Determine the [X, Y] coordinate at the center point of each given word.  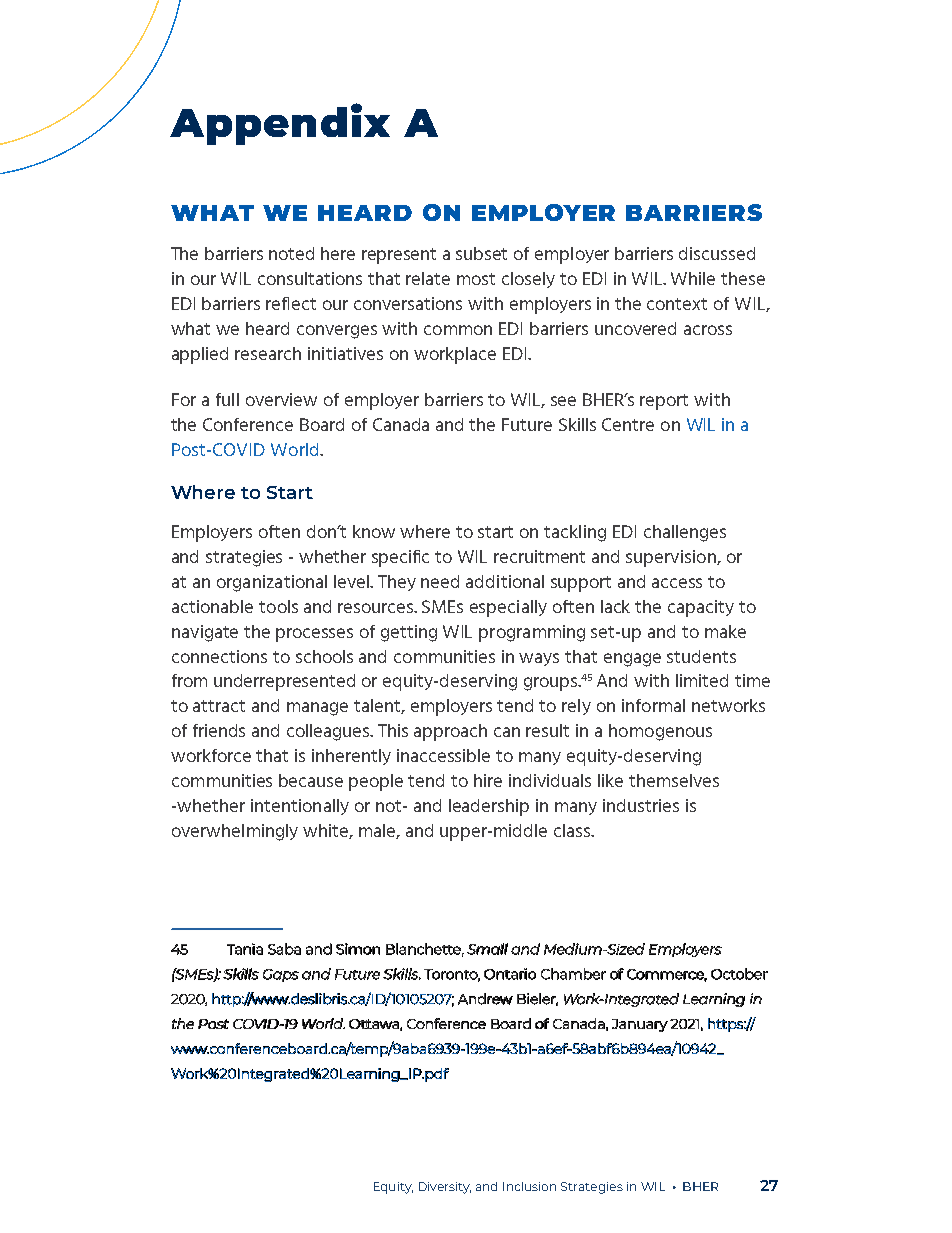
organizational [272, 583]
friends [219, 730]
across [708, 330]
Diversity [445, 1188]
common [458, 330]
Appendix [280, 124]
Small [487, 949]
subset [481, 253]
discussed [717, 253]
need [440, 581]
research [268, 353]
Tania [245, 949]
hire [488, 780]
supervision [672, 558]
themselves [674, 780]
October [739, 974]
